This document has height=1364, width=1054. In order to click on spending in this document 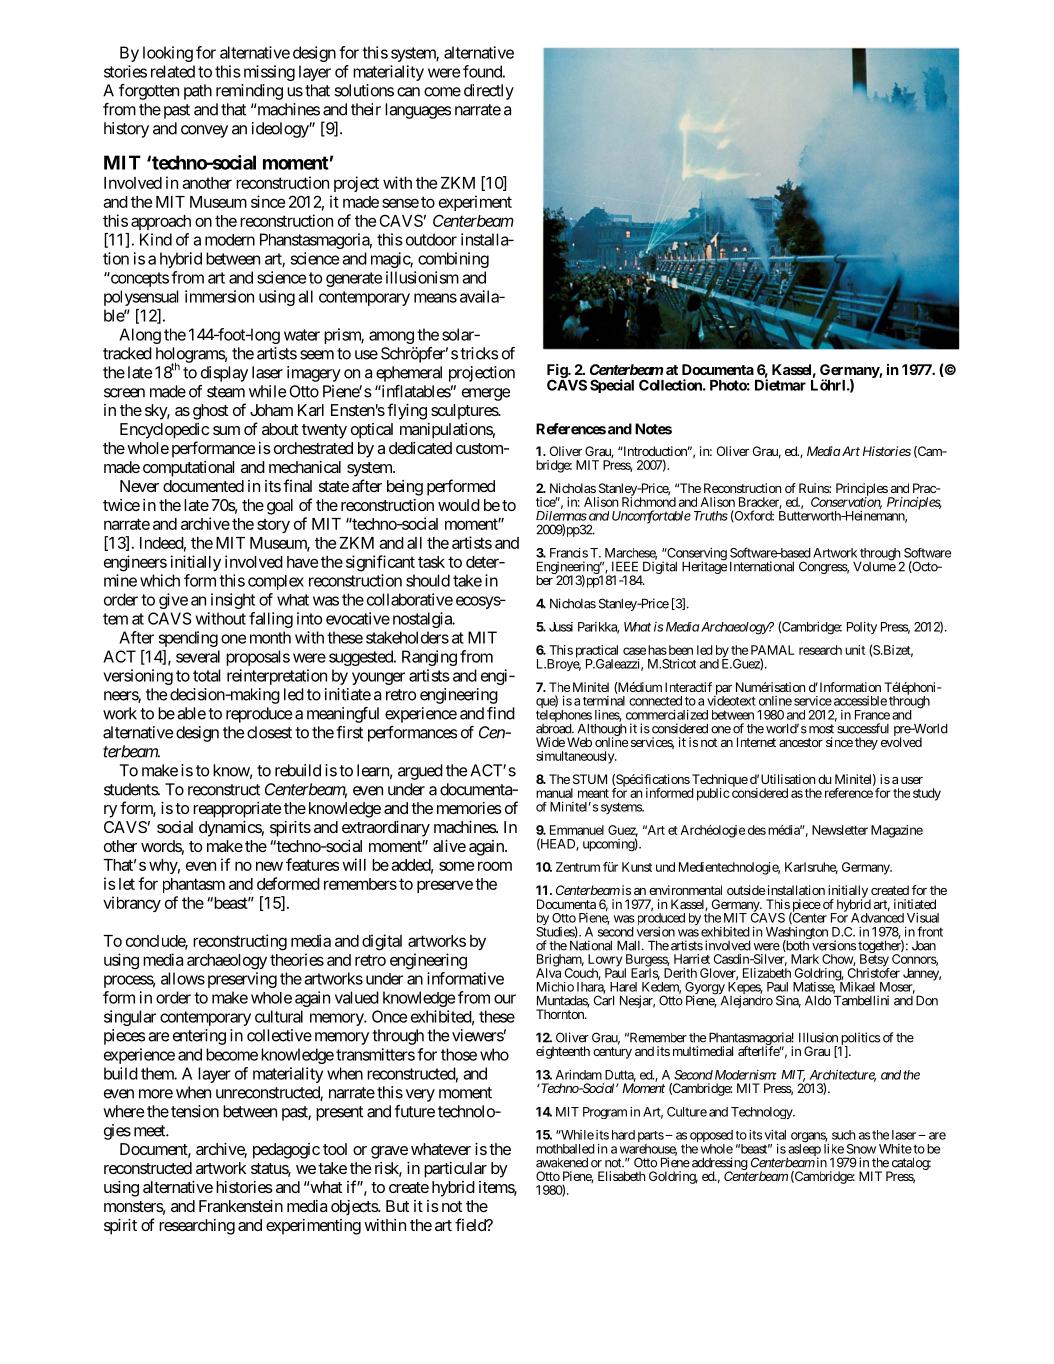, I will do `click(188, 639)`.
